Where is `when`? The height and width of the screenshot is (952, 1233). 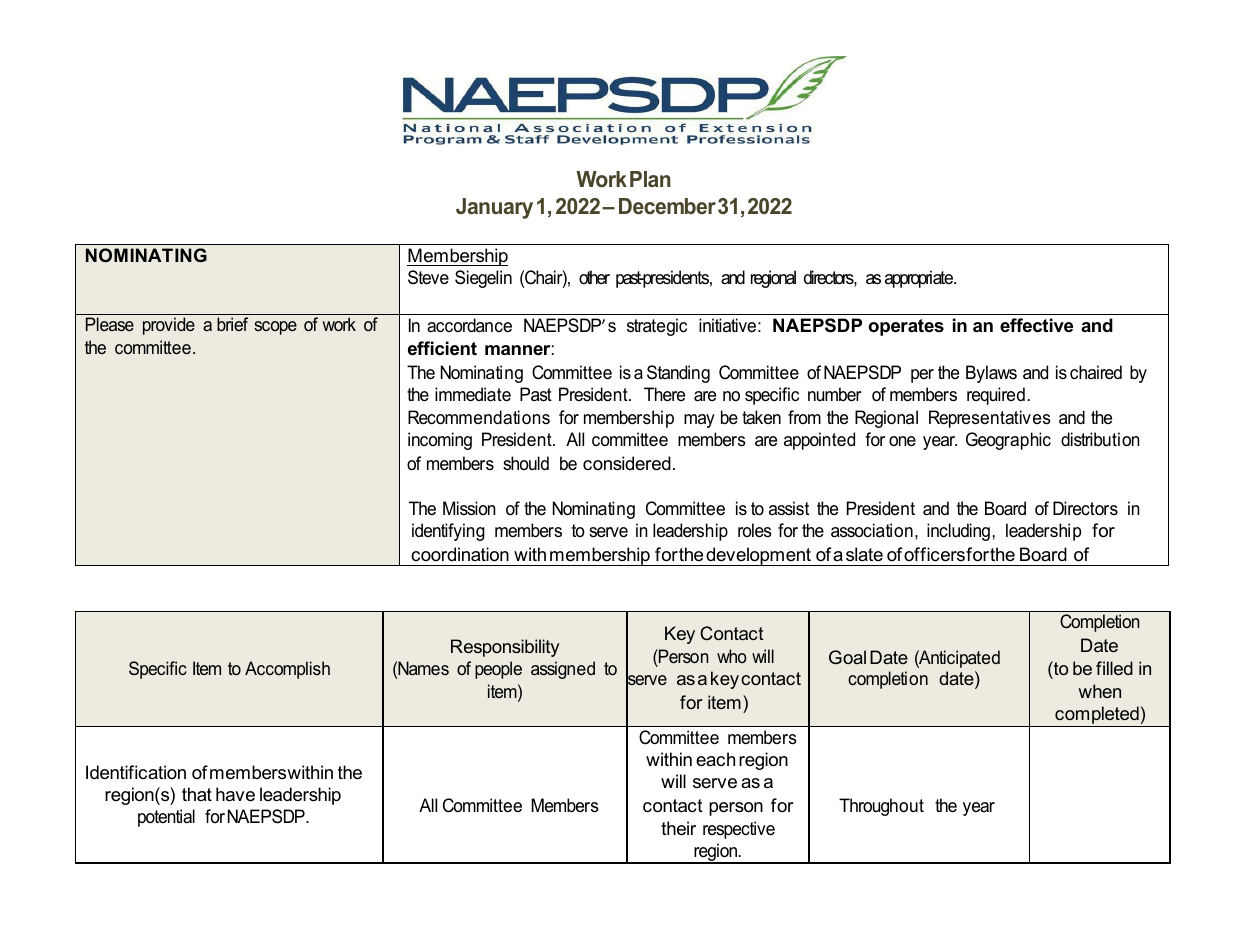 when is located at coordinates (1099, 691).
